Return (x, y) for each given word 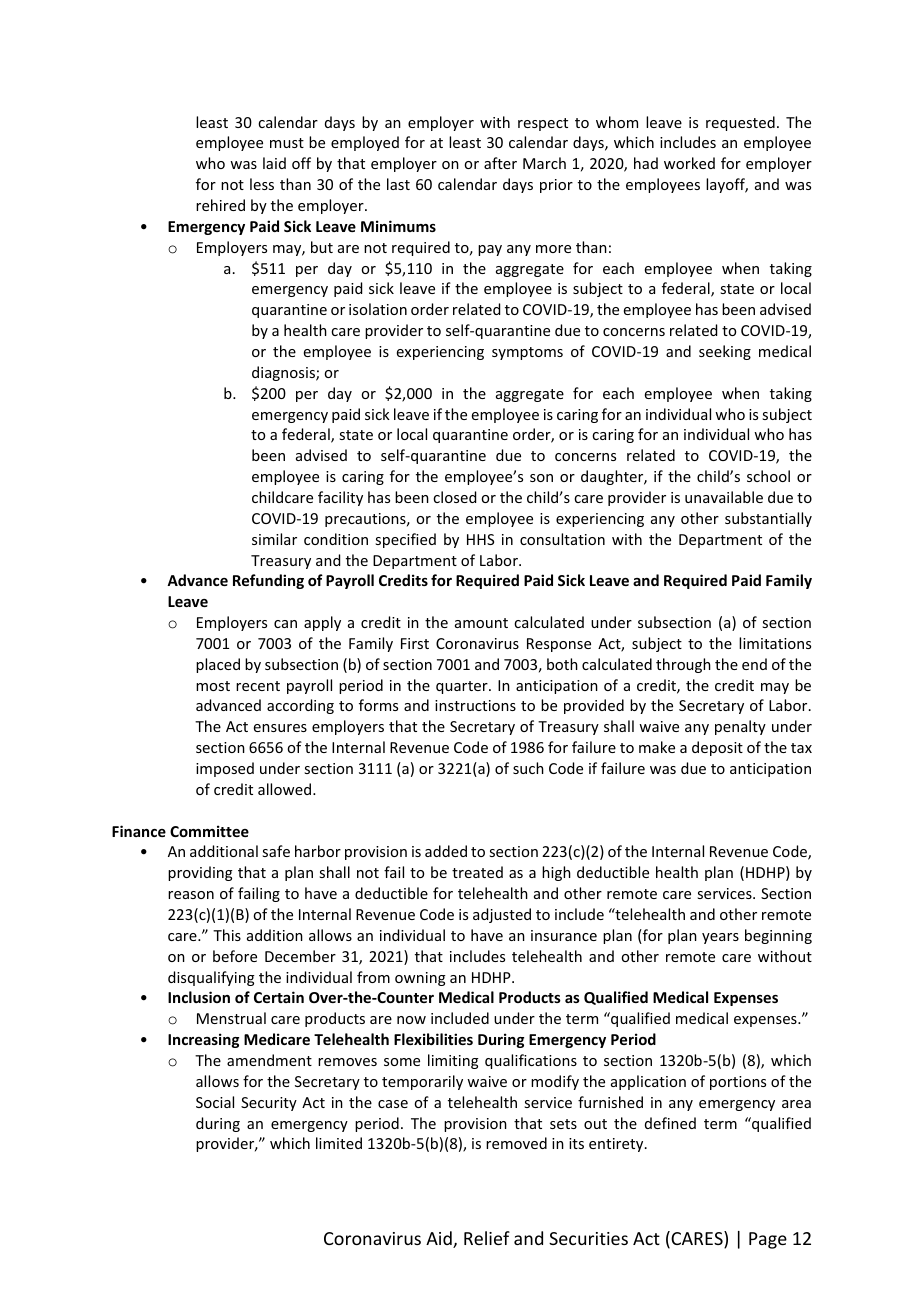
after (500, 163)
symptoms (527, 353)
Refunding (268, 581)
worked (689, 163)
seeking (725, 352)
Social (215, 1102)
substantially (768, 519)
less (262, 184)
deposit (717, 748)
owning (420, 979)
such (528, 768)
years (720, 938)
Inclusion (199, 997)
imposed (225, 769)
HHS (480, 539)
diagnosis (284, 373)
